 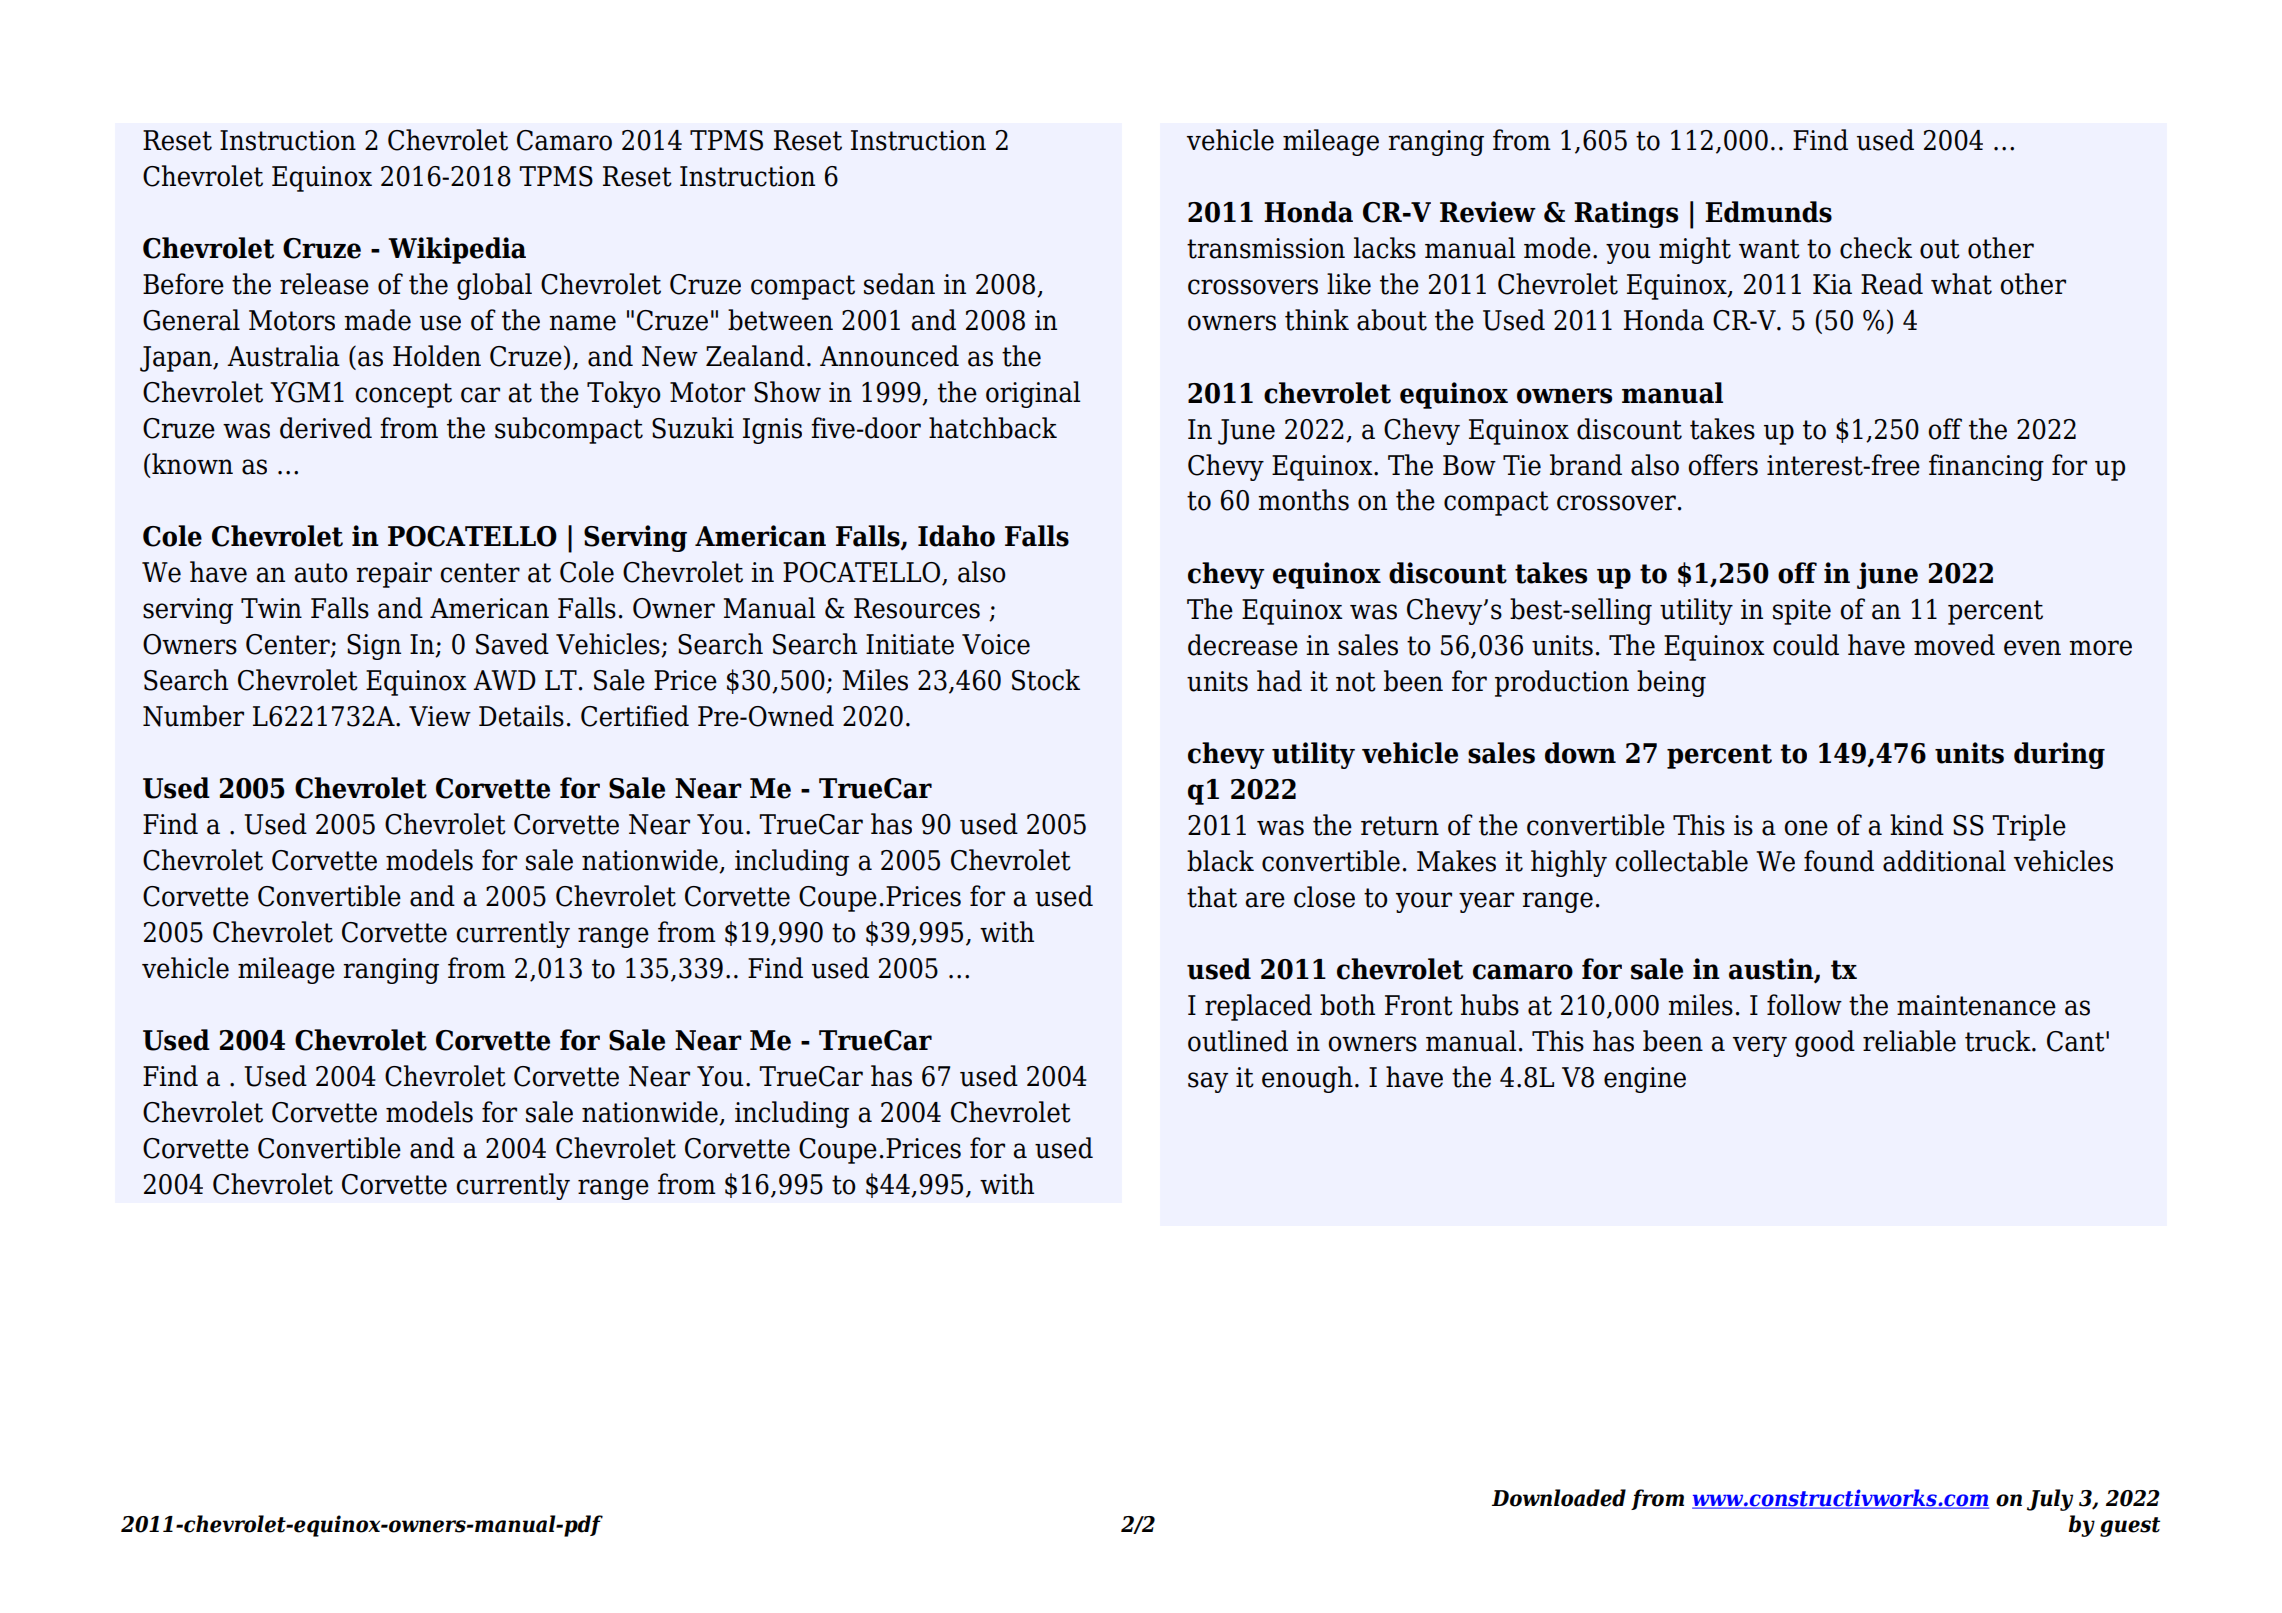 I want to click on enough, so click(x=1307, y=1079).
